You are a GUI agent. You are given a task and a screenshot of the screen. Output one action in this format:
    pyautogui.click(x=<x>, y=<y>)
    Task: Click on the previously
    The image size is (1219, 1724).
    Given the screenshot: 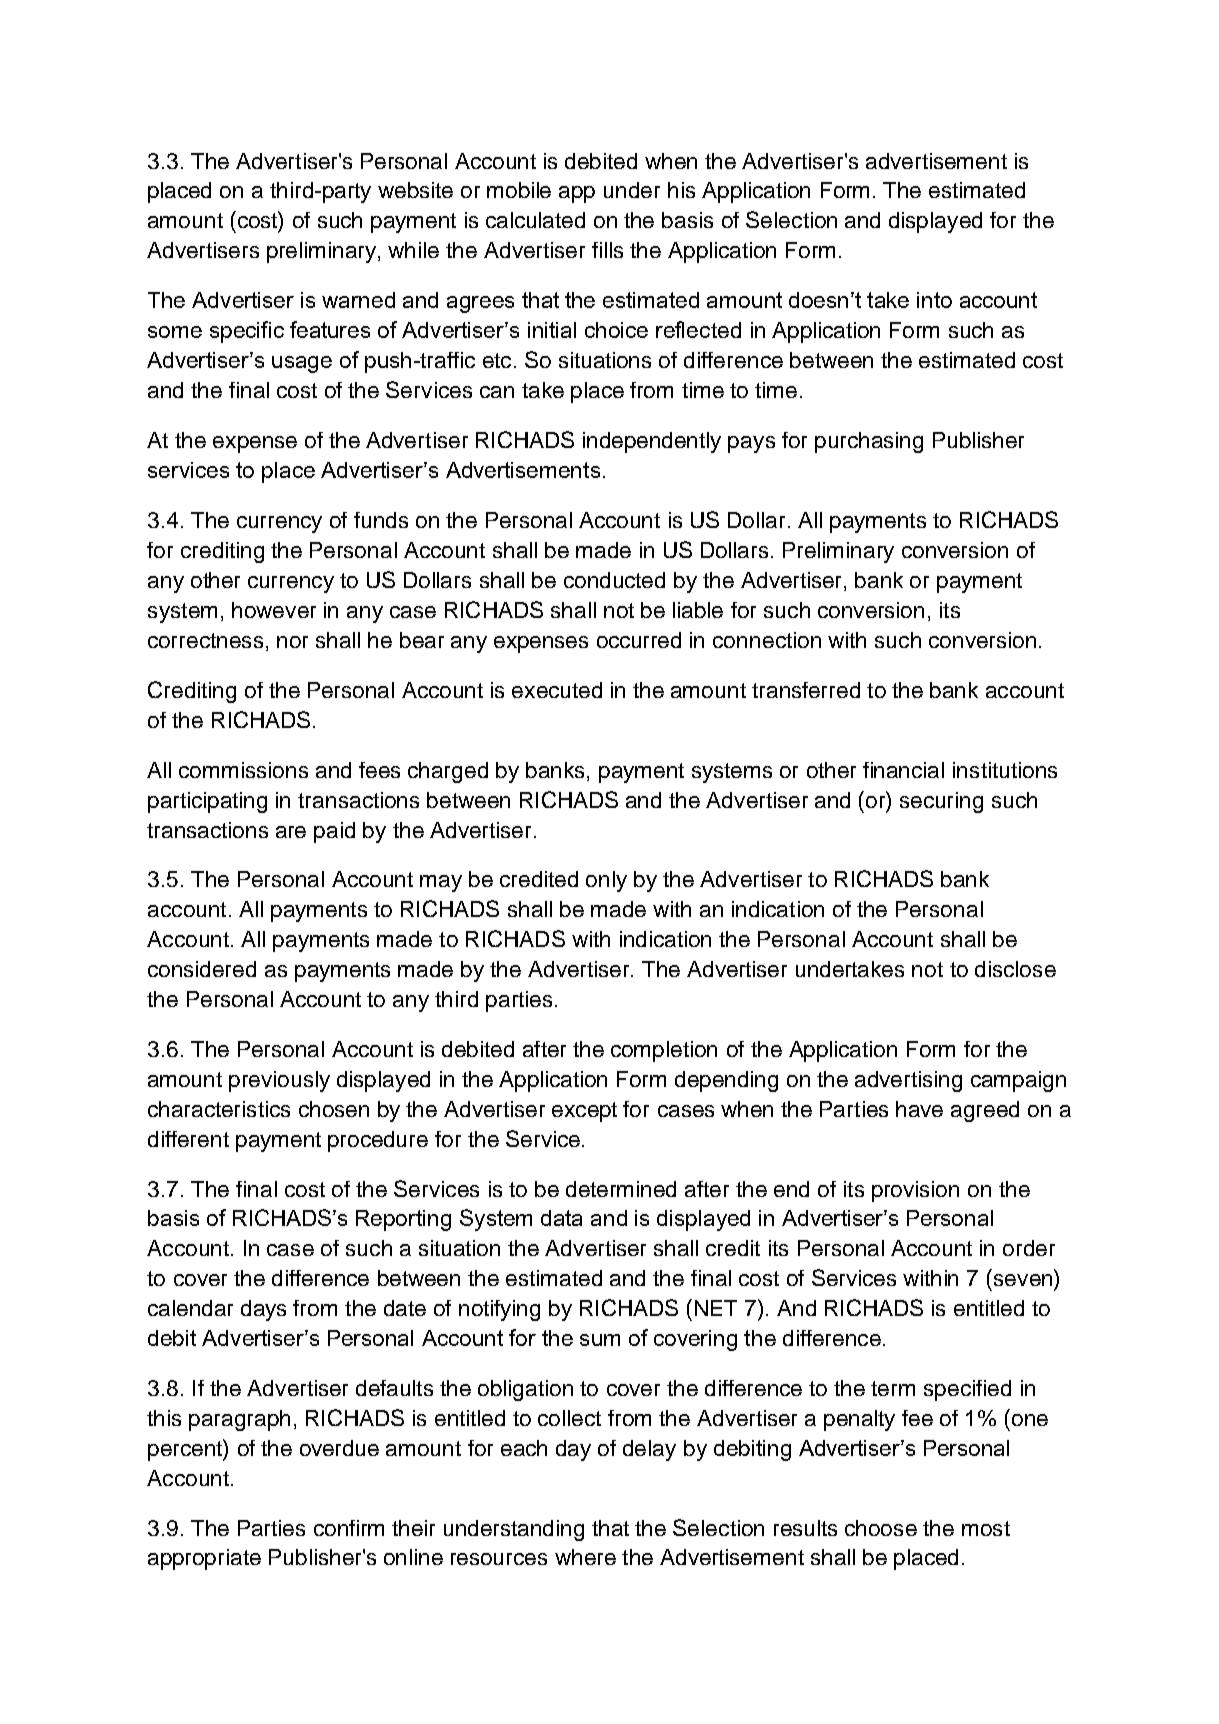 What is the action you would take?
    pyautogui.click(x=279, y=1081)
